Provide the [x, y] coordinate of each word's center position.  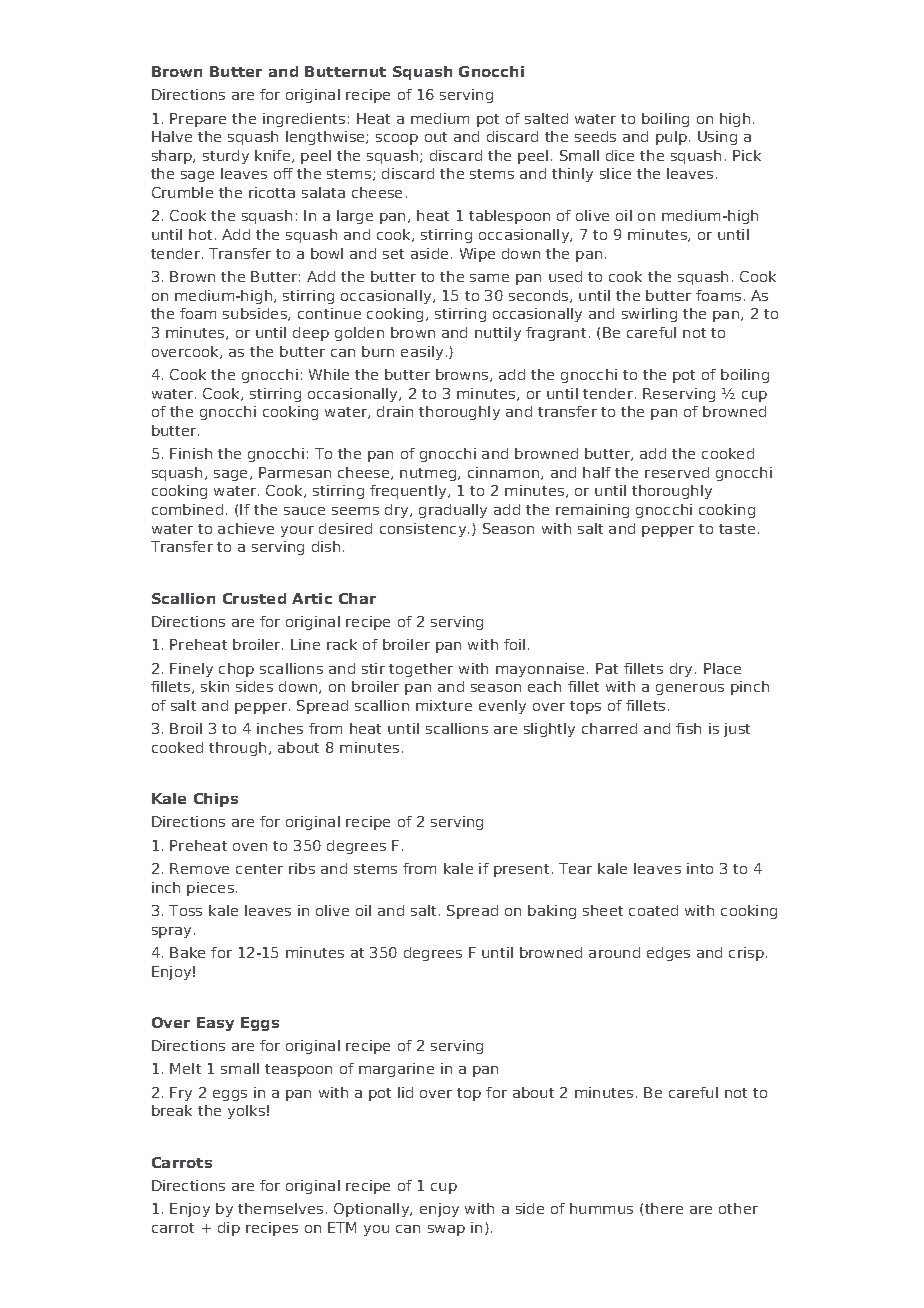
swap [446, 1230]
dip [229, 1229]
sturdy [226, 157]
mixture [444, 705]
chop [236, 670]
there [664, 1208]
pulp [671, 138]
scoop [397, 139]
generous [690, 689]
